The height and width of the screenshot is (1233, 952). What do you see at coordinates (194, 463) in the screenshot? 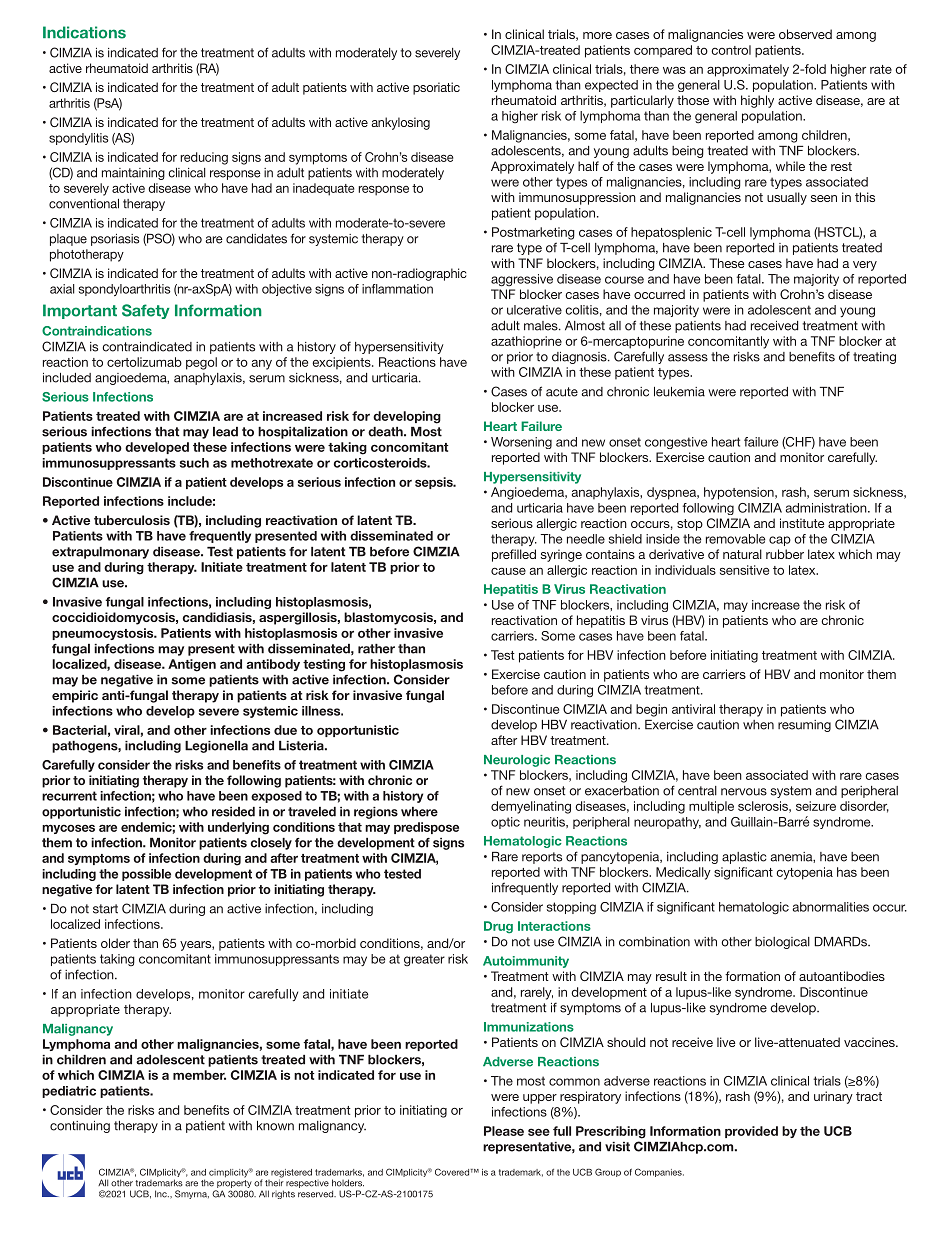
I see `such` at bounding box center [194, 463].
